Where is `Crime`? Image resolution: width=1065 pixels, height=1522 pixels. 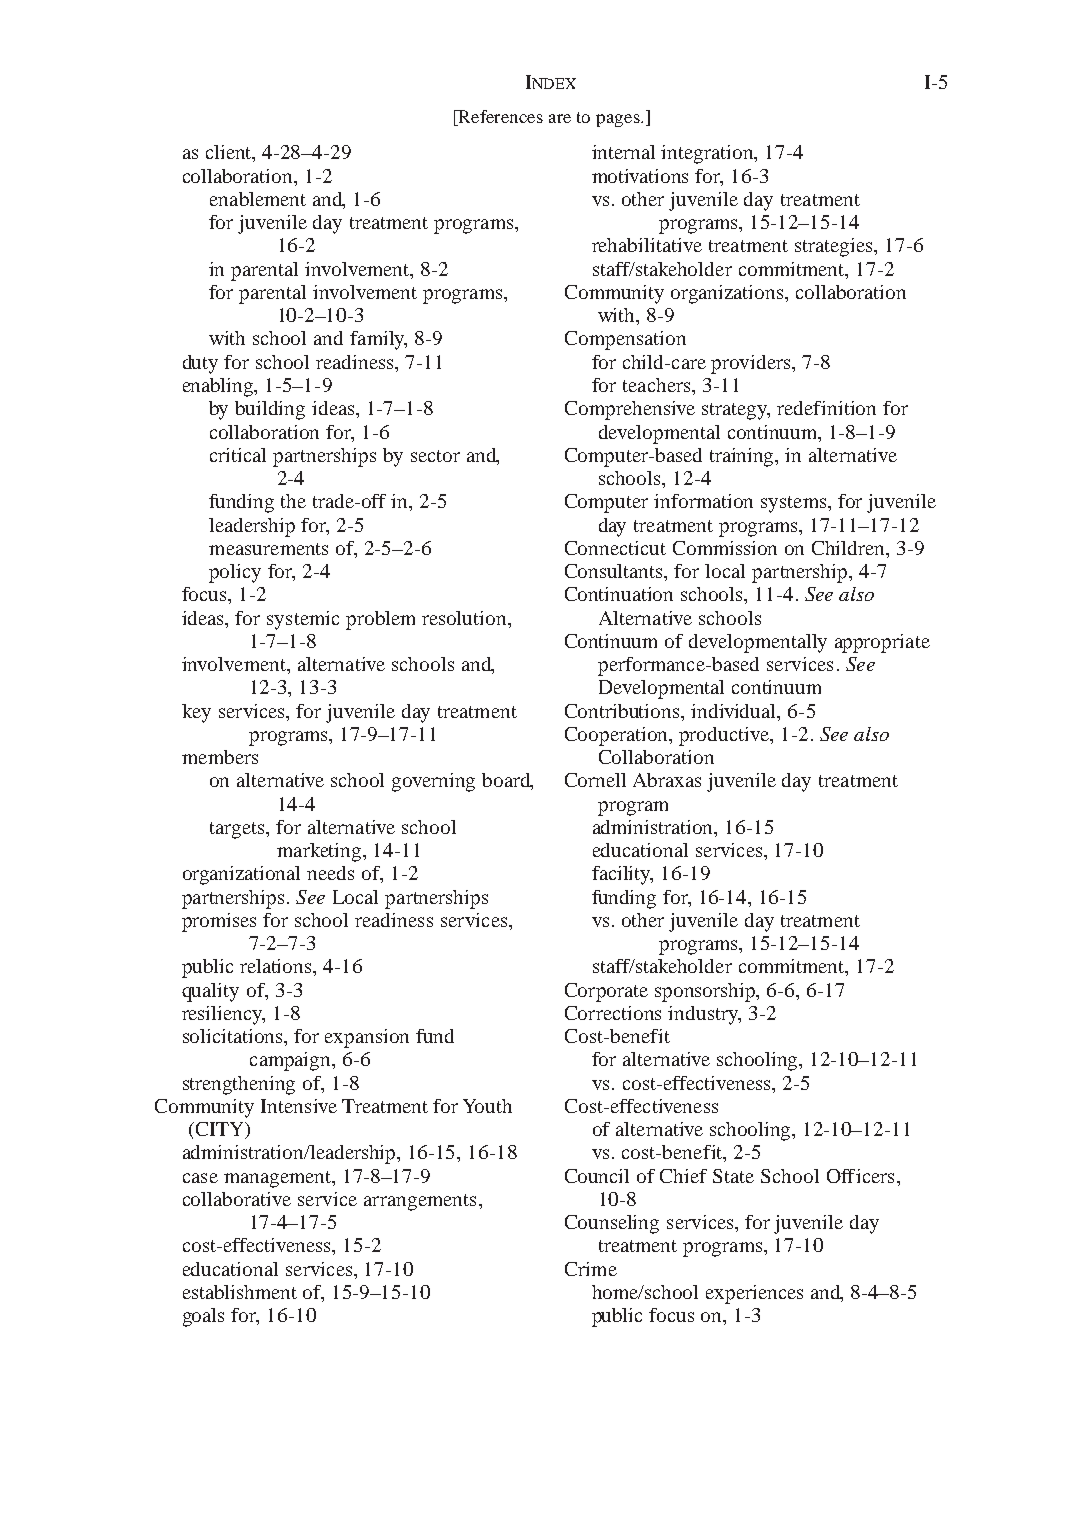
Crime is located at coordinates (591, 1269).
